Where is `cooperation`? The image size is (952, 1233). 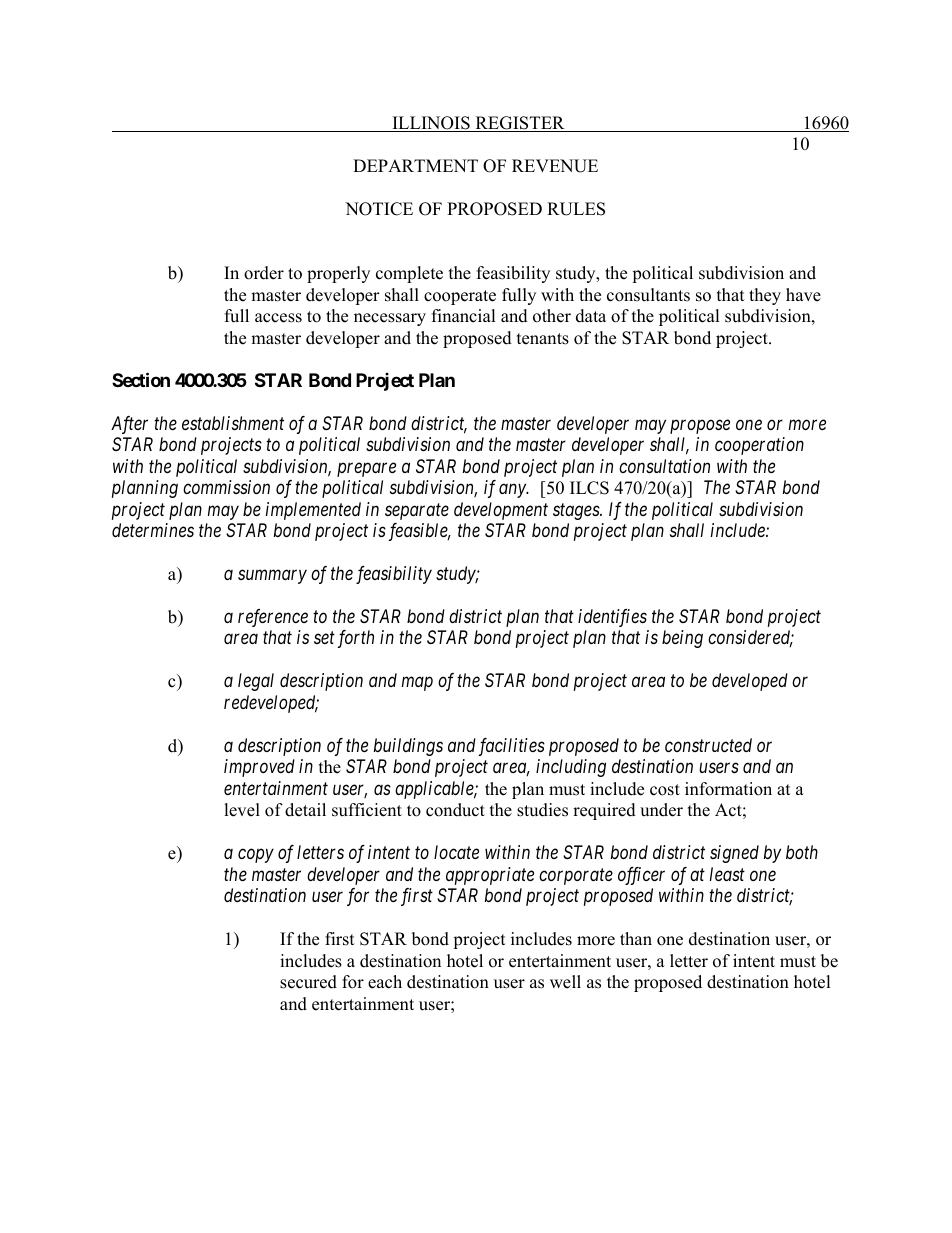 cooperation is located at coordinates (759, 446).
